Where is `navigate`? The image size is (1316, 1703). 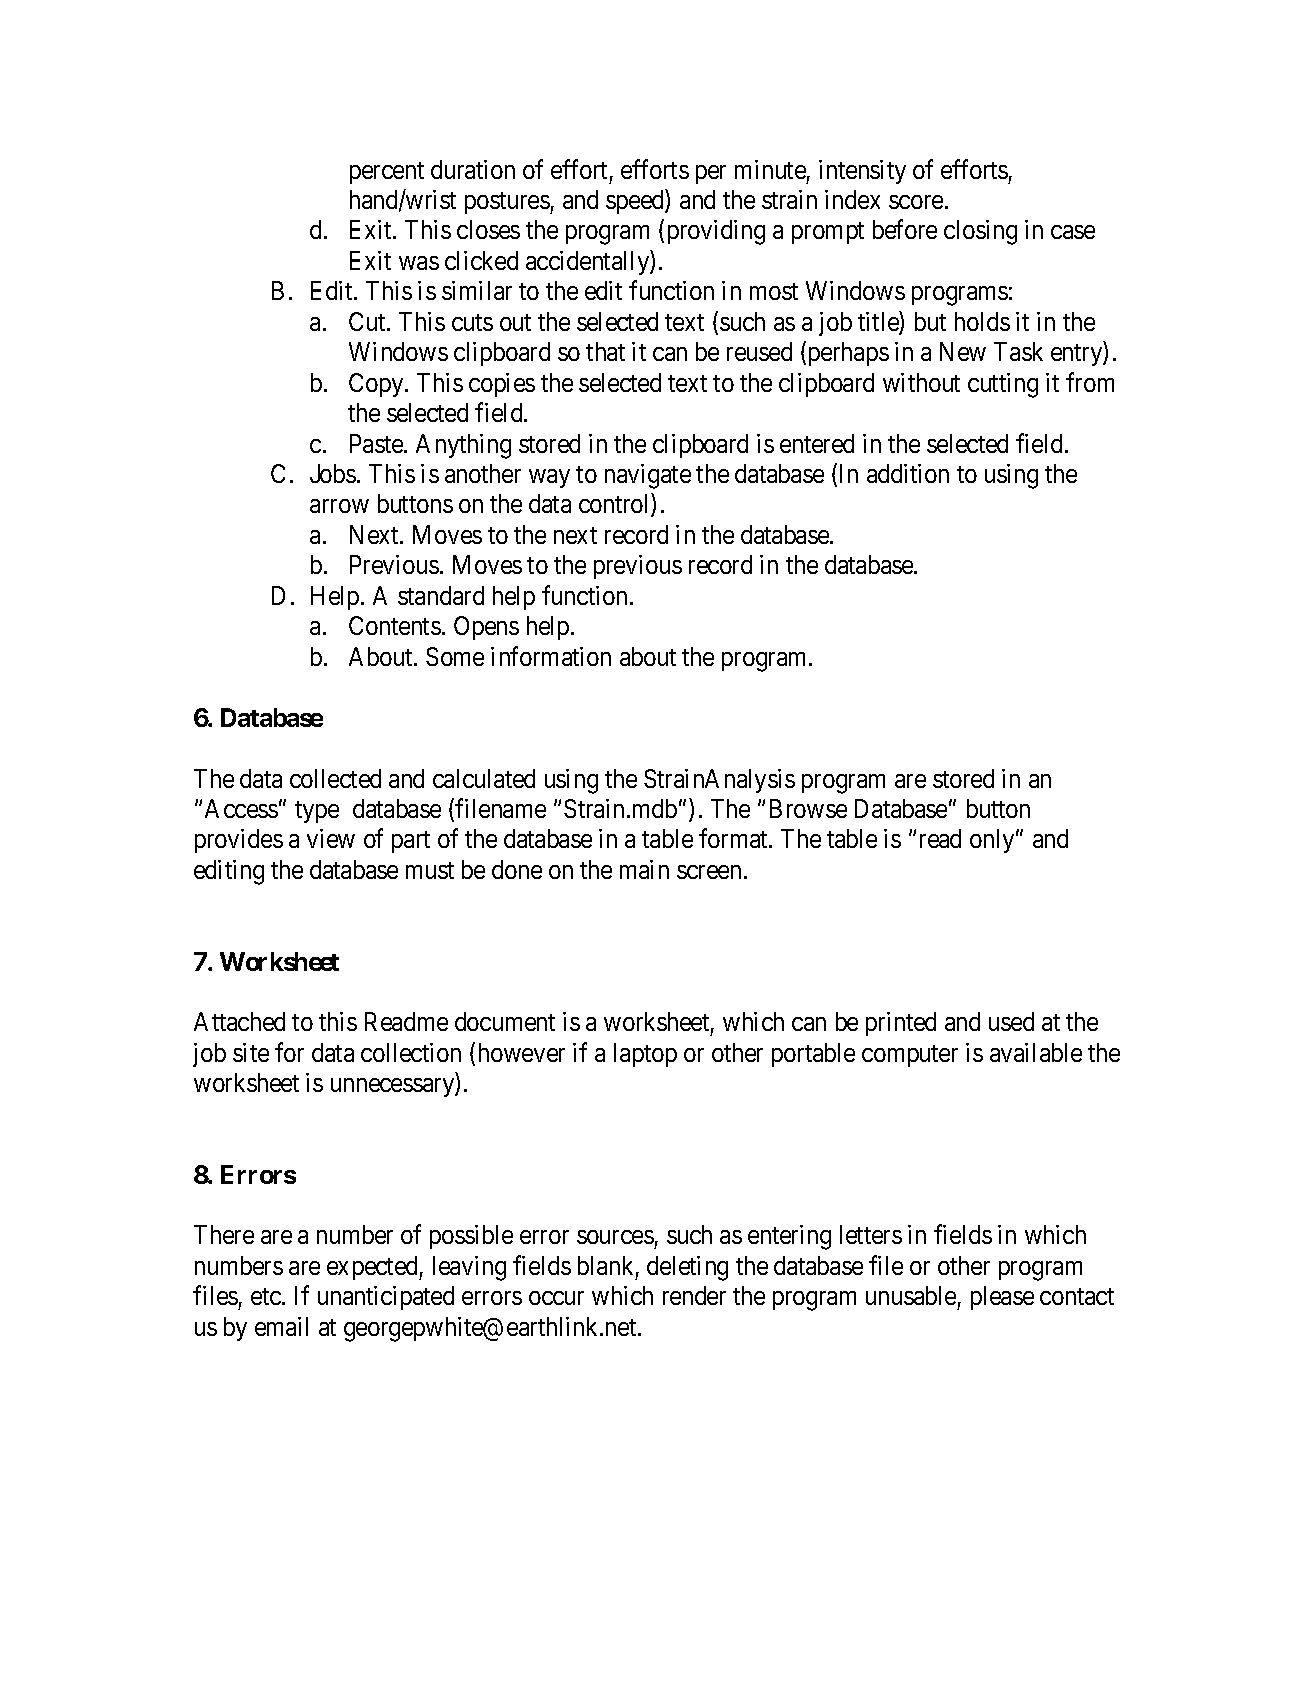 navigate is located at coordinates (648, 476).
